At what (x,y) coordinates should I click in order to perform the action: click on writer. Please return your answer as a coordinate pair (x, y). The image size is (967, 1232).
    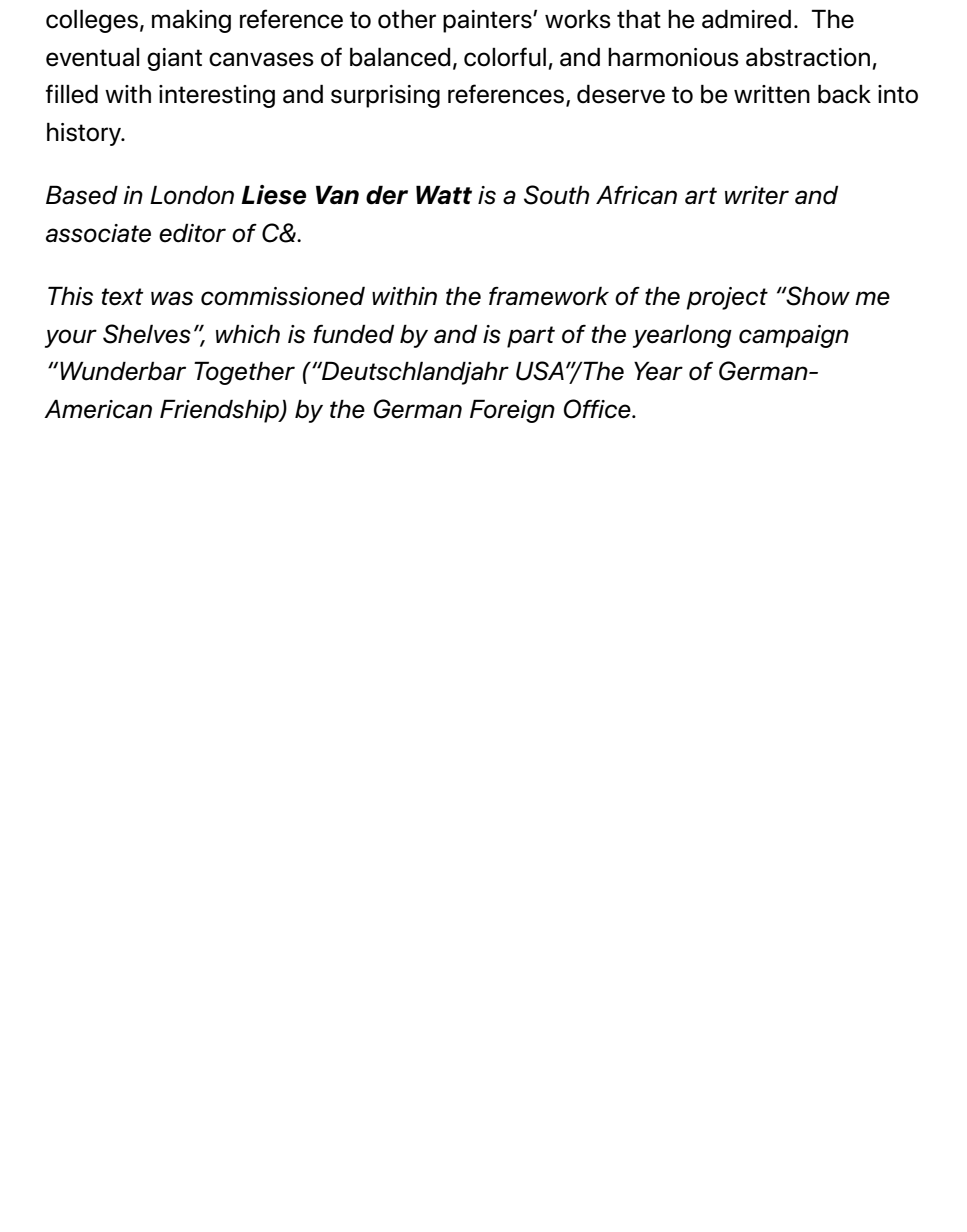
    Looking at the image, I should click on (757, 195).
